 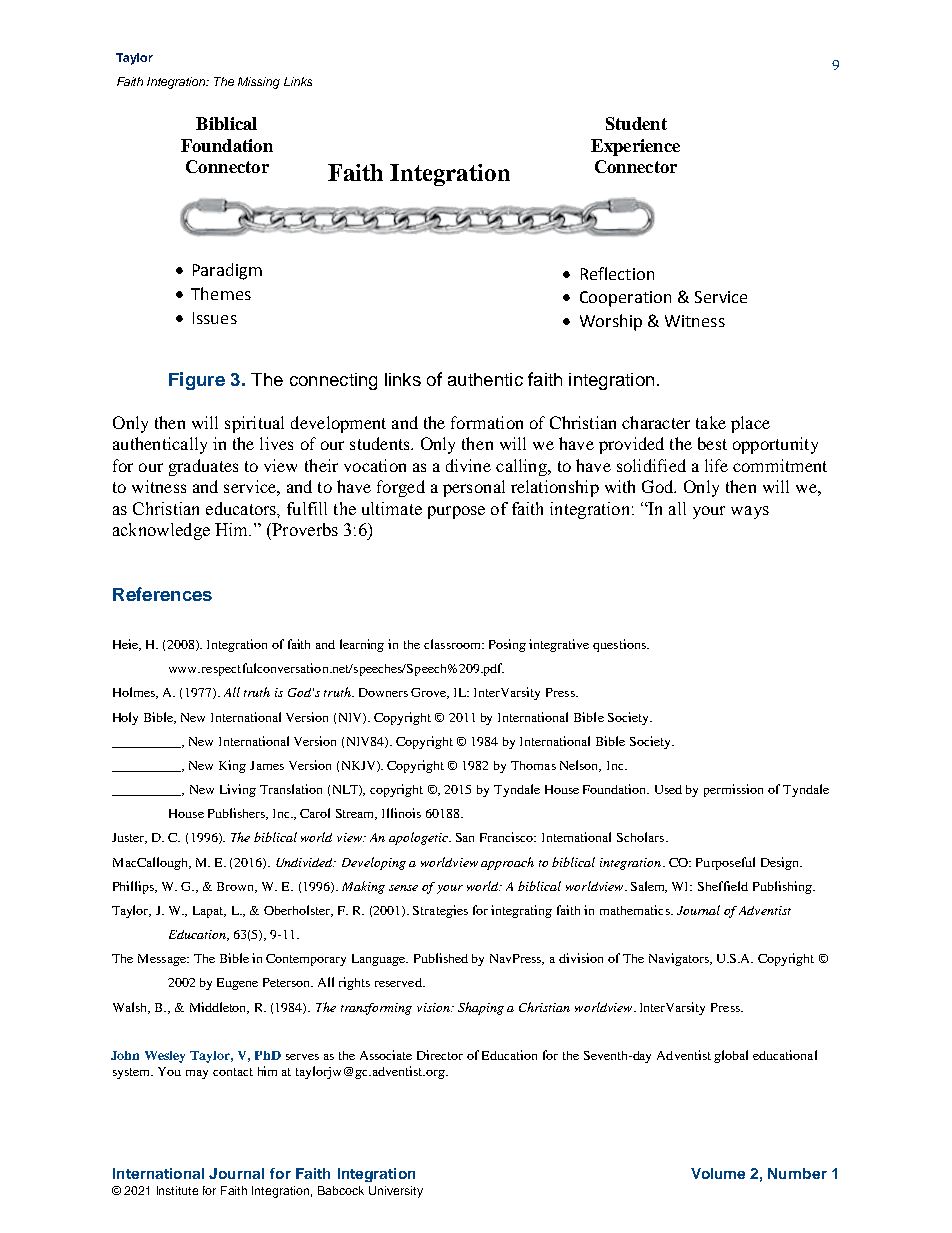 I want to click on classroom, so click(x=453, y=644).
